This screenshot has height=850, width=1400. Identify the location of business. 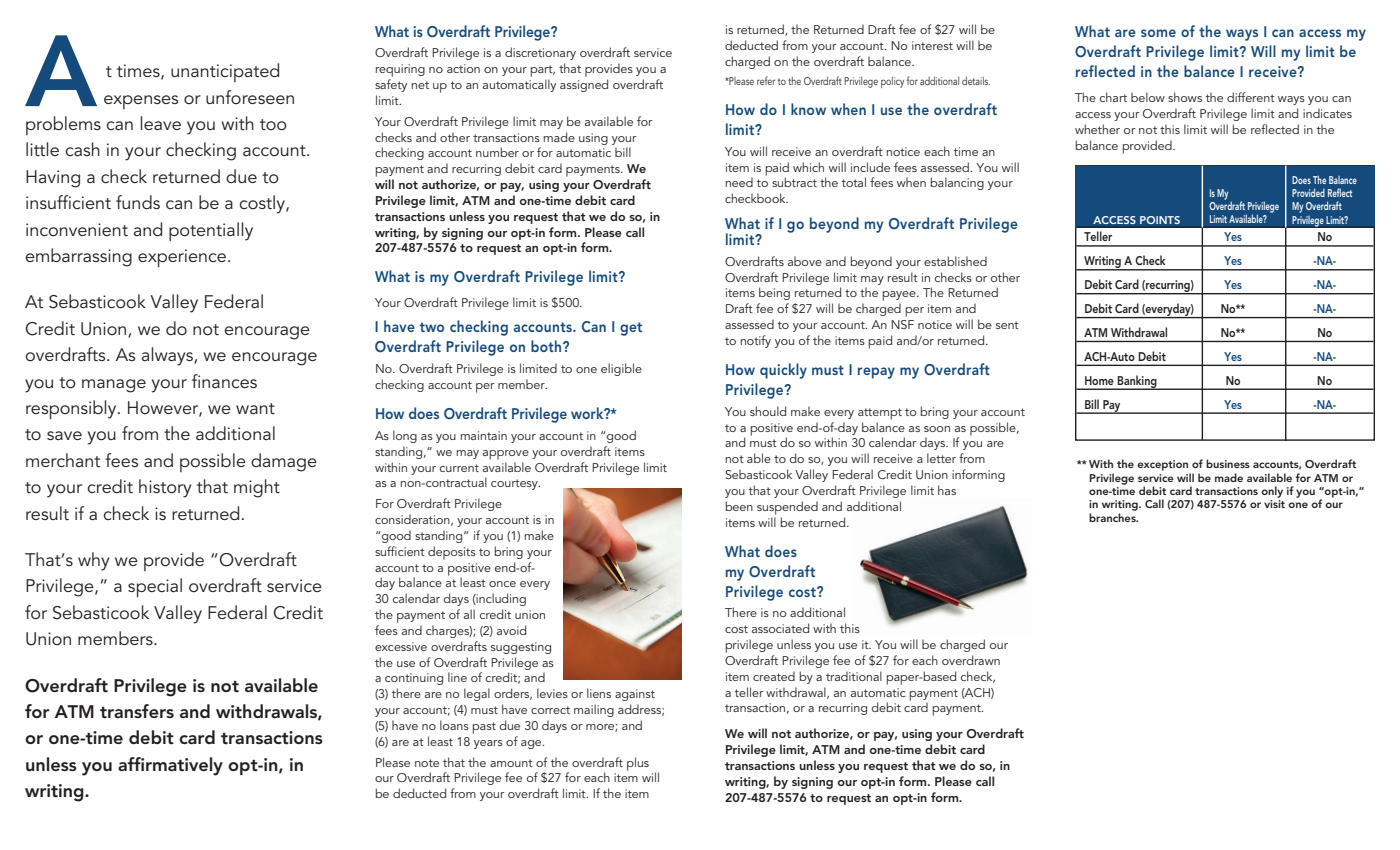
(1228, 463).
